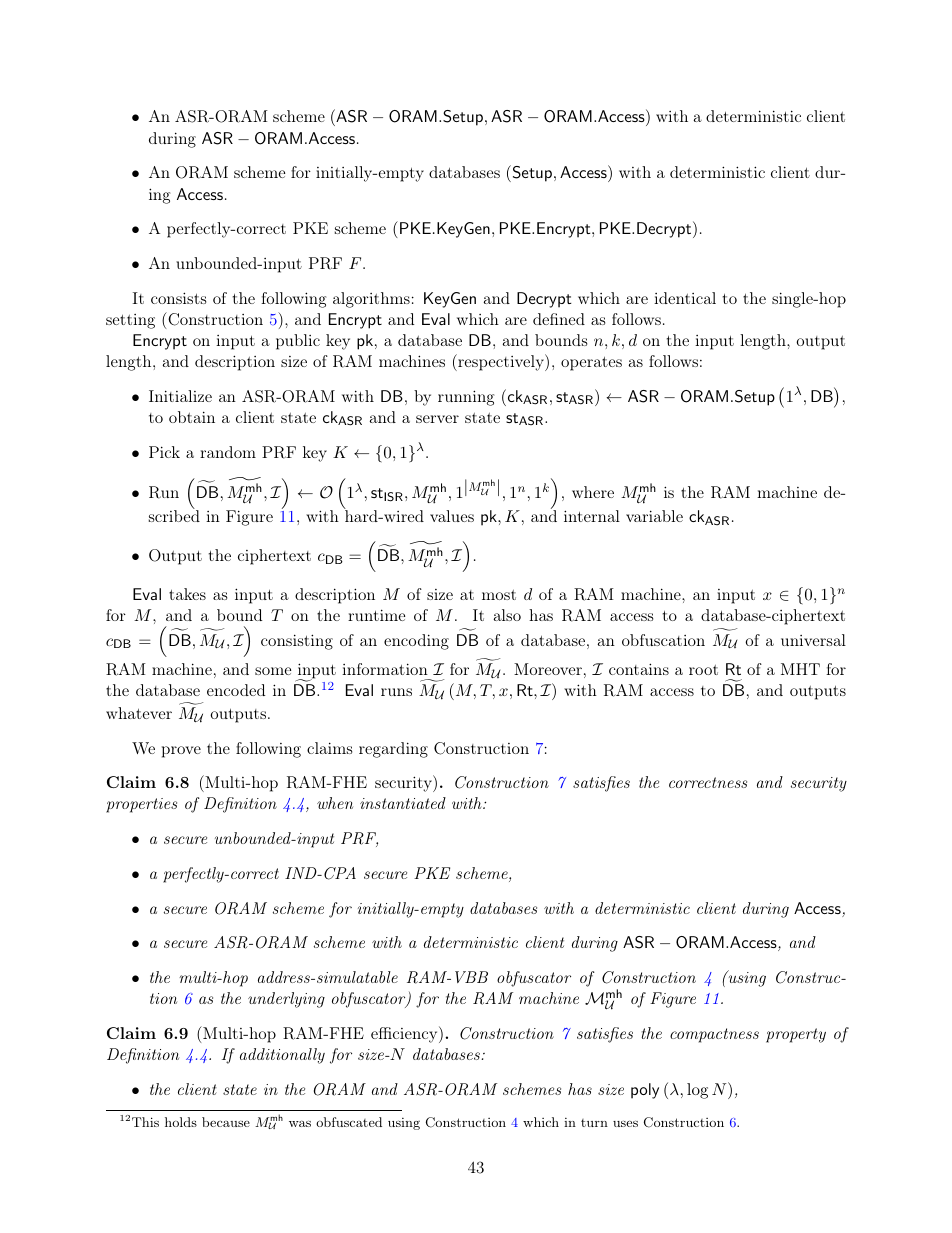 The height and width of the screenshot is (1233, 952). I want to click on respectively, so click(501, 362).
